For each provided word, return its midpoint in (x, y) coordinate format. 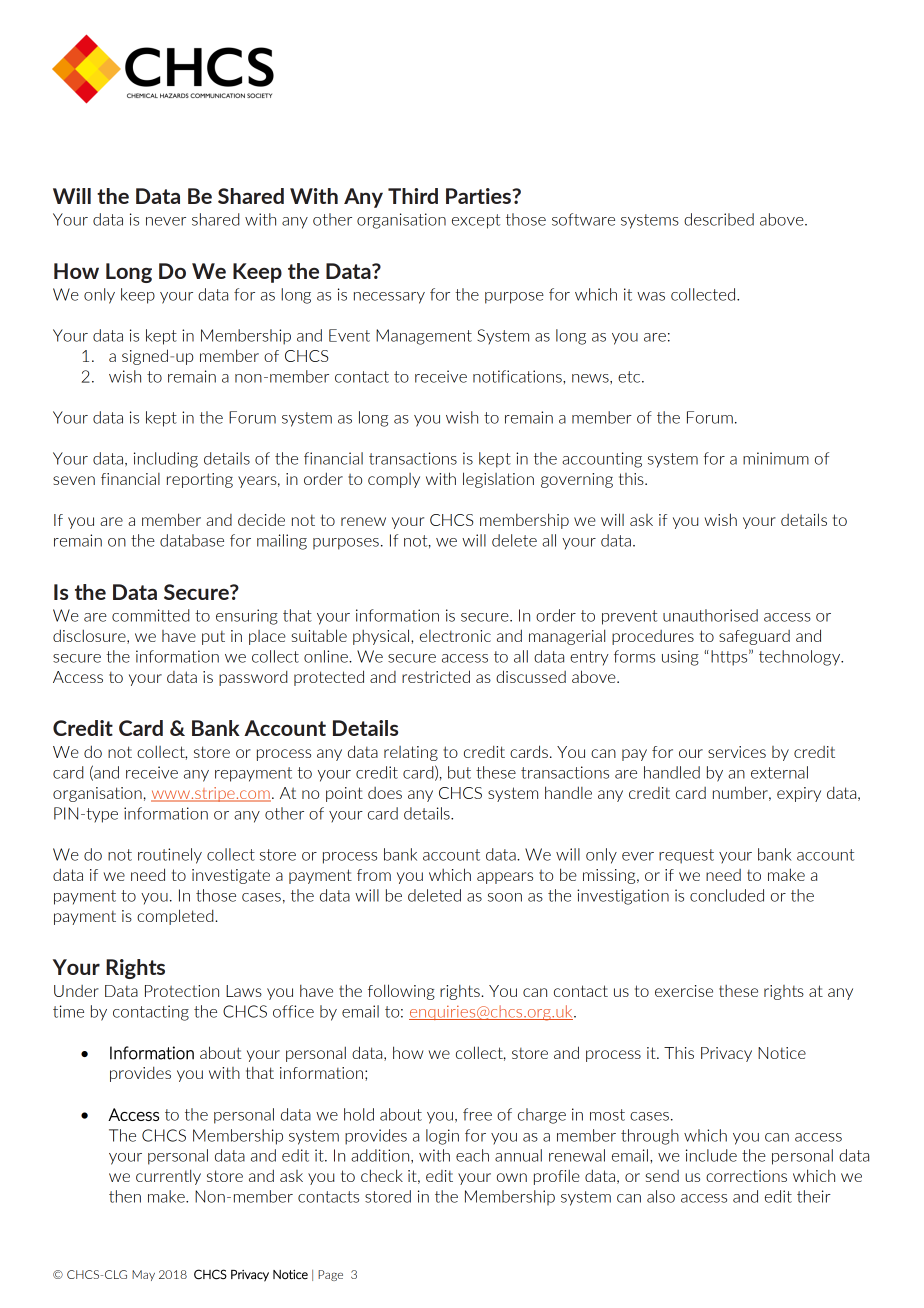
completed (176, 917)
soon (505, 897)
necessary (389, 298)
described (719, 219)
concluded (727, 895)
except (476, 221)
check (382, 1175)
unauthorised (710, 615)
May (143, 1275)
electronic (455, 636)
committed (150, 615)
